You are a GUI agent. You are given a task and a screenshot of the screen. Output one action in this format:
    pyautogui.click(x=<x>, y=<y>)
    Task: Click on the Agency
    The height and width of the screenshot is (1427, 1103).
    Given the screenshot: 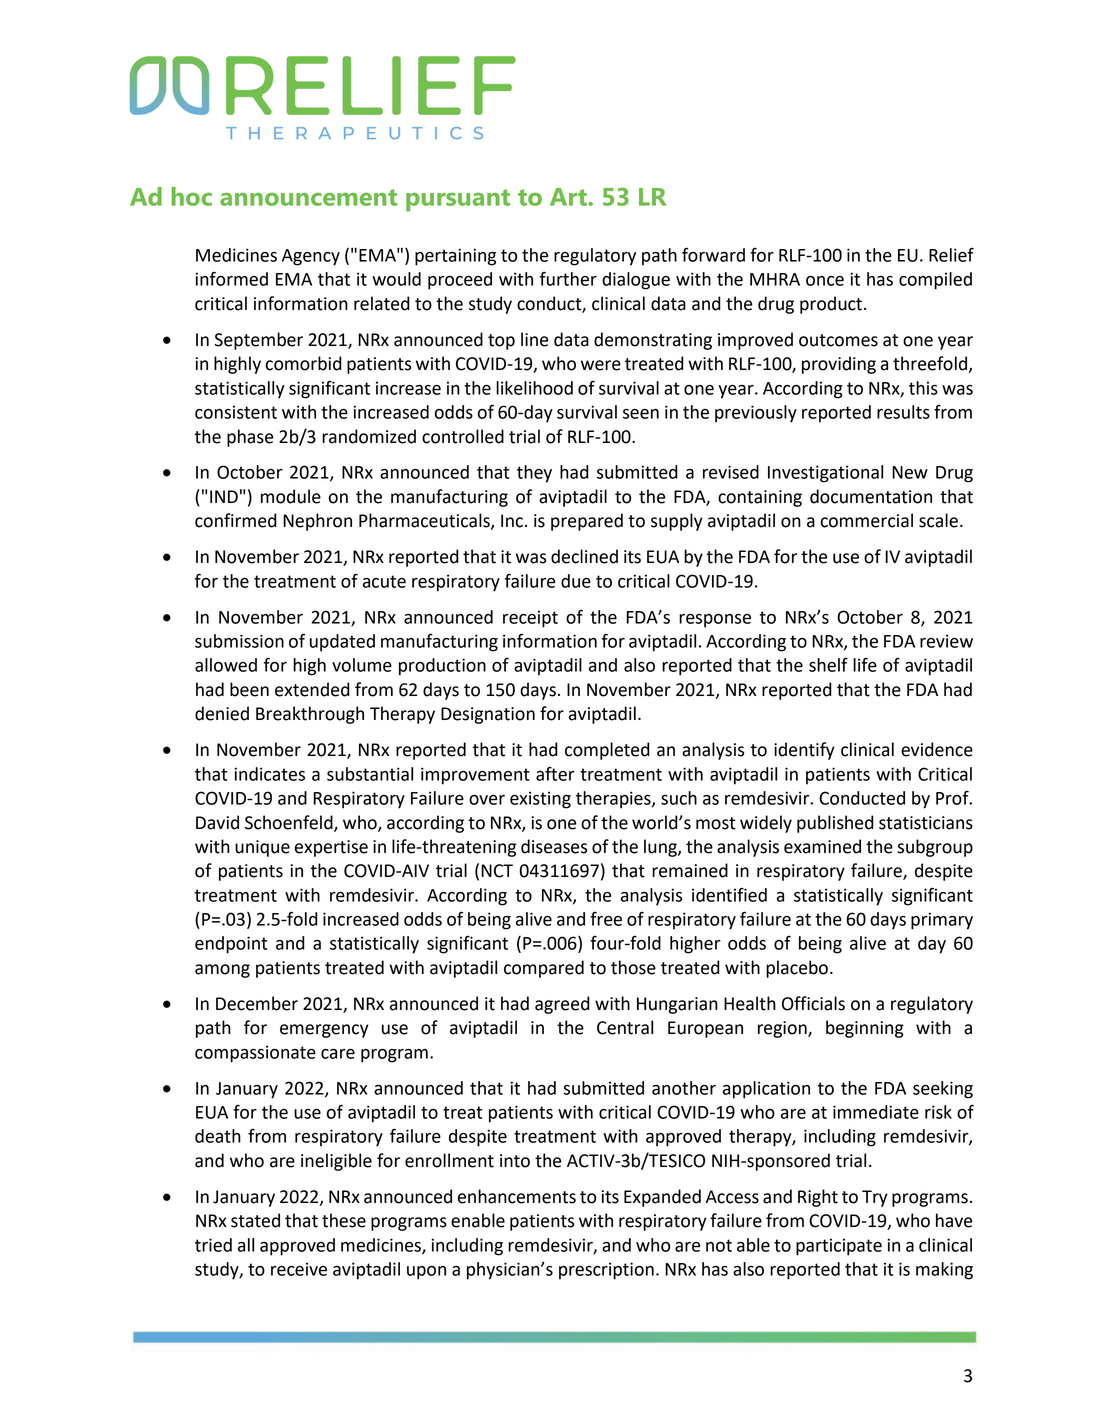 What is the action you would take?
    pyautogui.click(x=311, y=257)
